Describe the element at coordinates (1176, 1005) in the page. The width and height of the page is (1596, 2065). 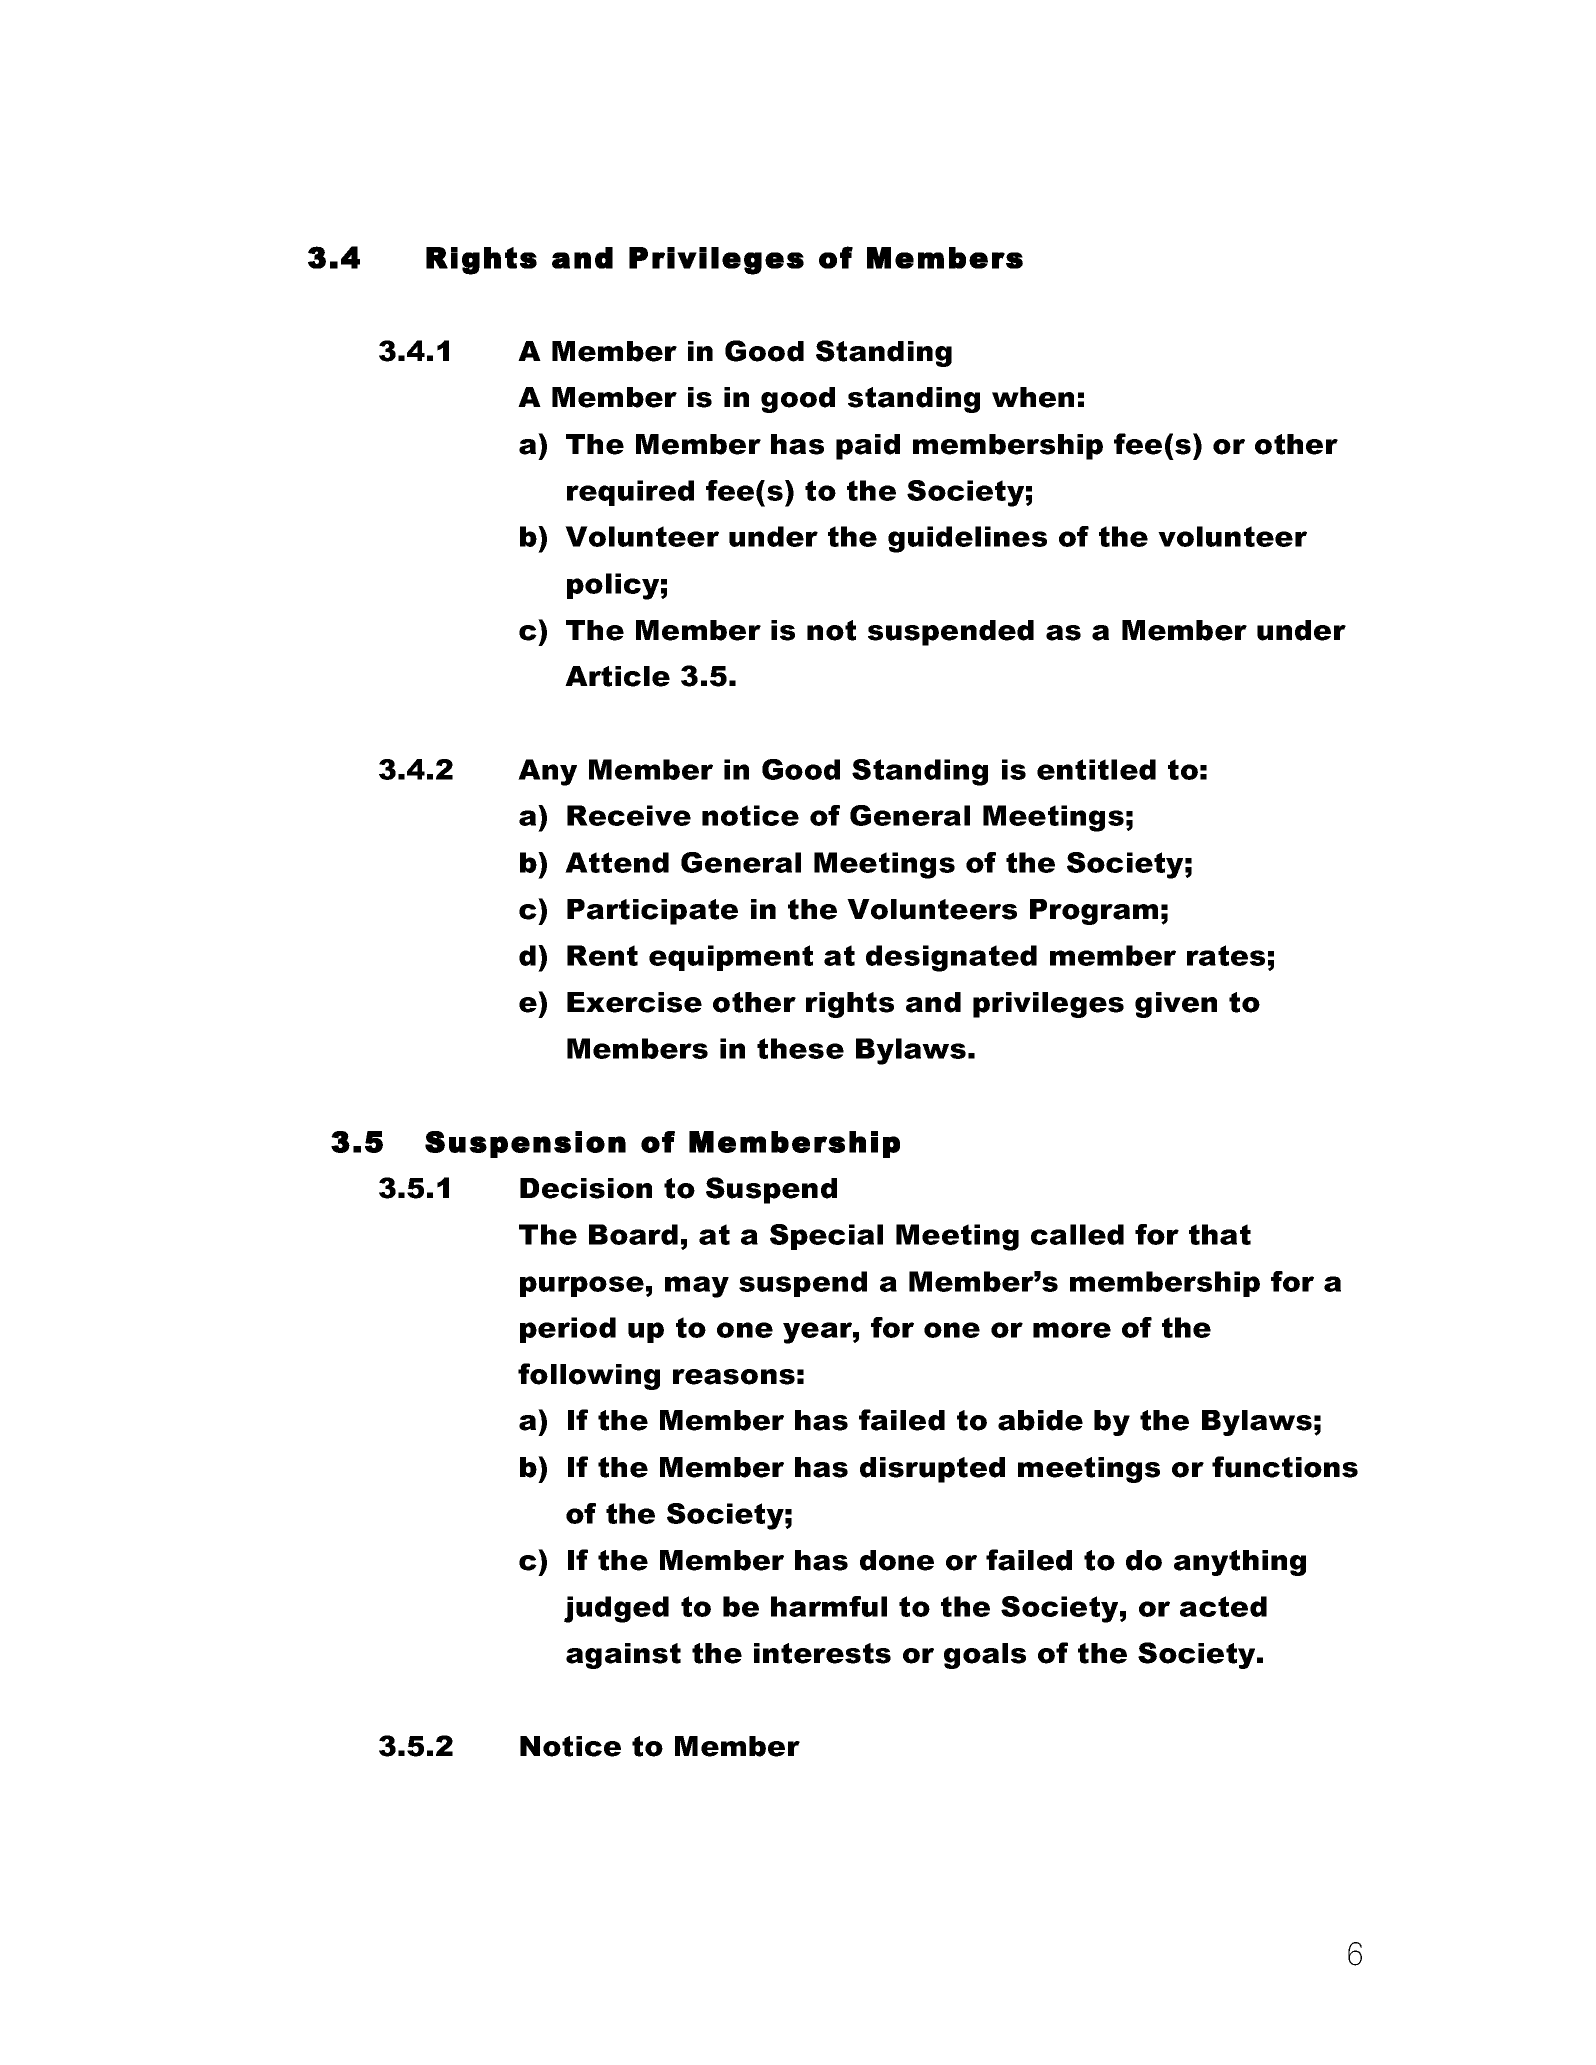
I see `given` at that location.
